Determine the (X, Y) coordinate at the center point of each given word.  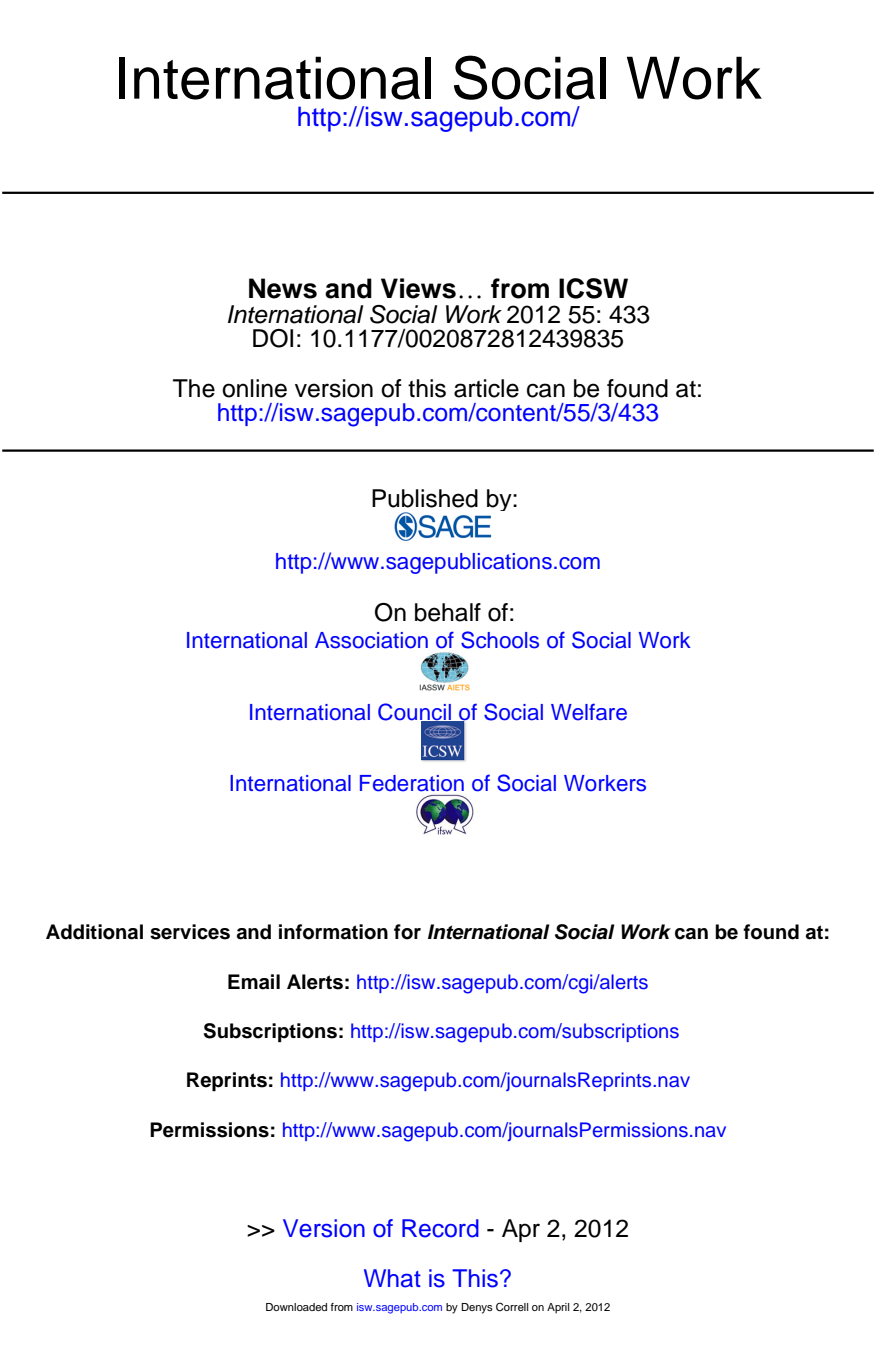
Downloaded (296, 1307)
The (194, 388)
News (283, 288)
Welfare (589, 712)
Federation (412, 783)
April (558, 1308)
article (486, 388)
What (392, 1278)
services (190, 932)
